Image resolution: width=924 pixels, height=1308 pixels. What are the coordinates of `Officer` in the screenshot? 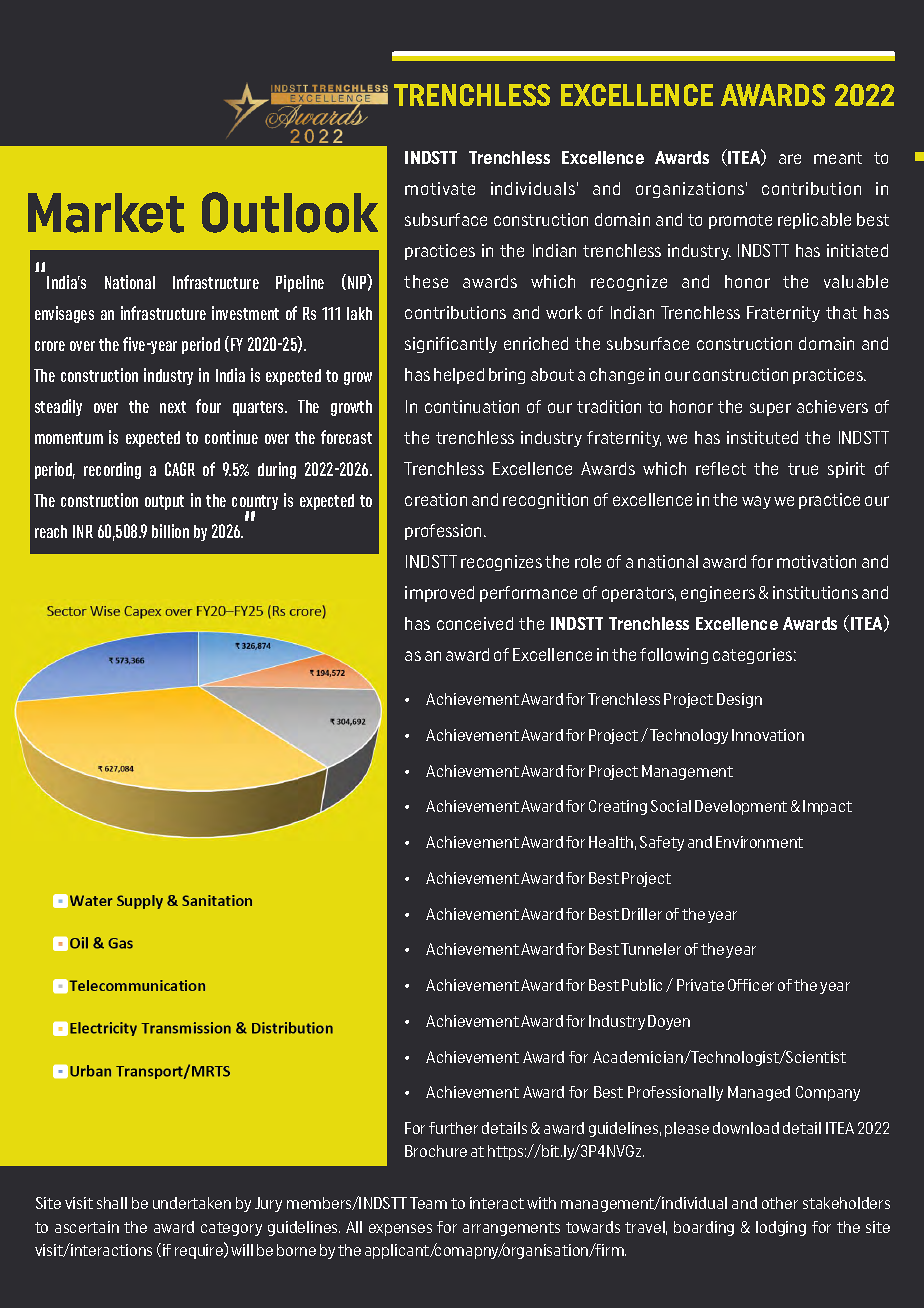 It's located at (751, 985).
